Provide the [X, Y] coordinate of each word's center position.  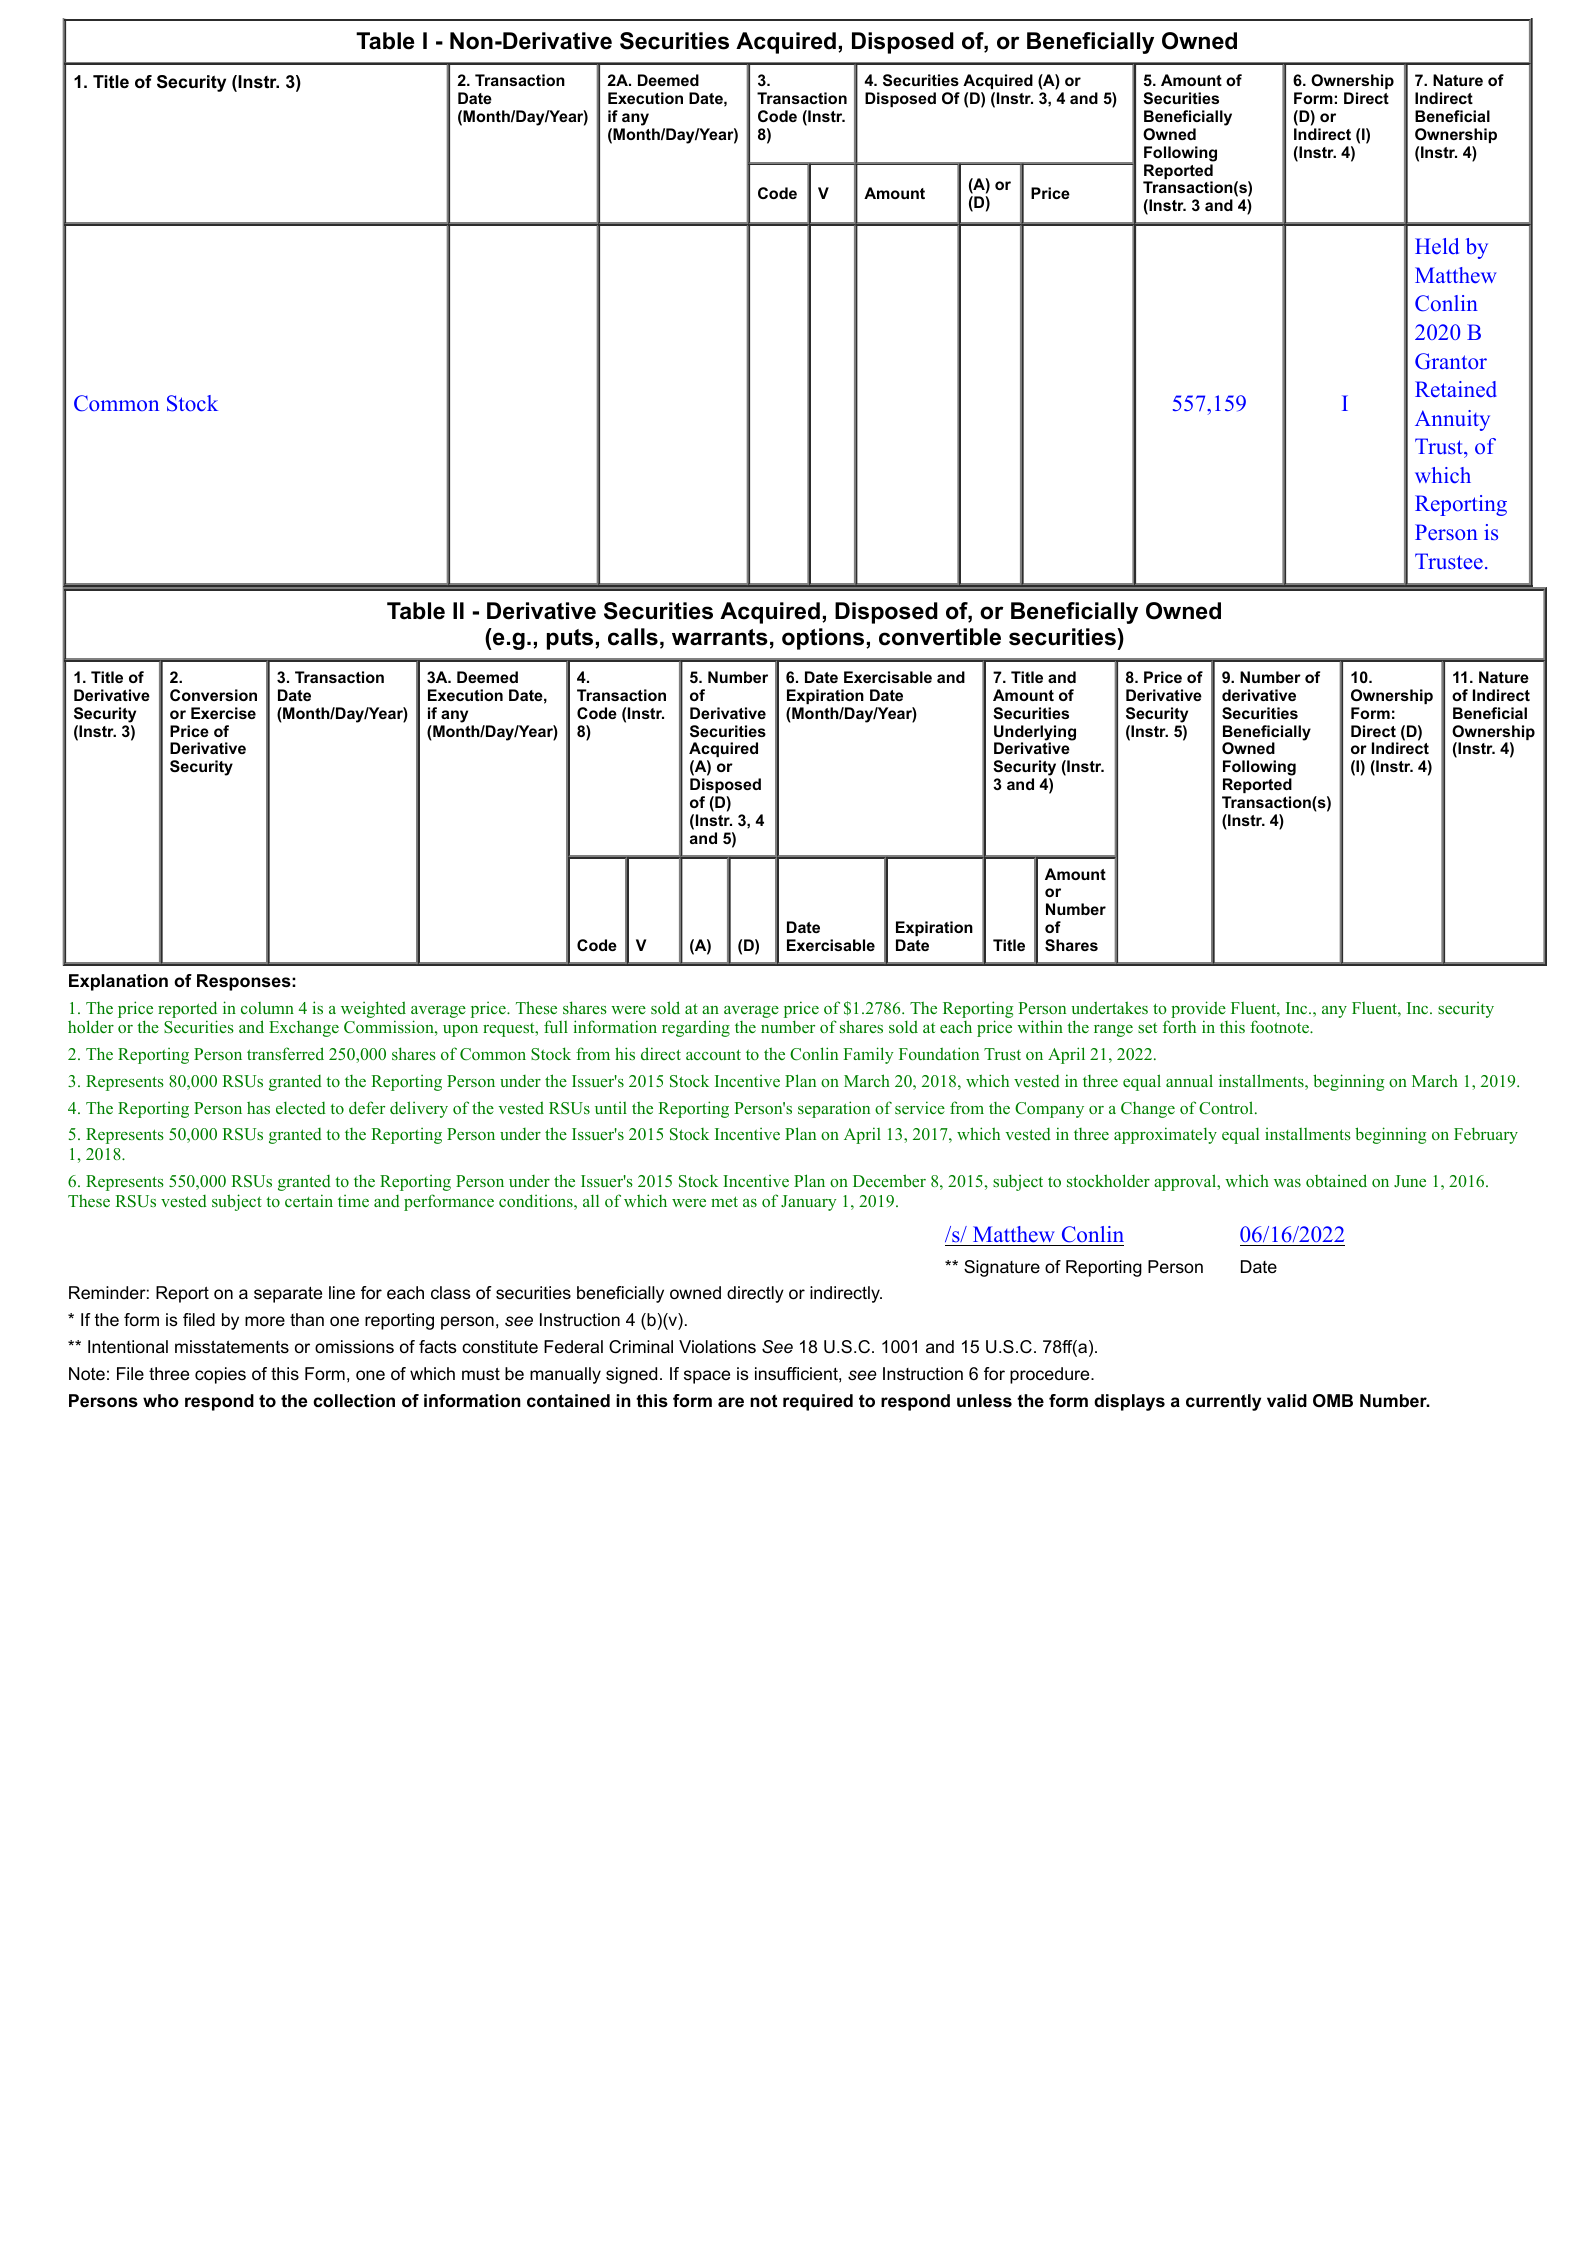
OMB [1333, 1401]
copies [220, 1375]
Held [1437, 246]
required [818, 1402]
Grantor [1451, 361]
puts [571, 639]
